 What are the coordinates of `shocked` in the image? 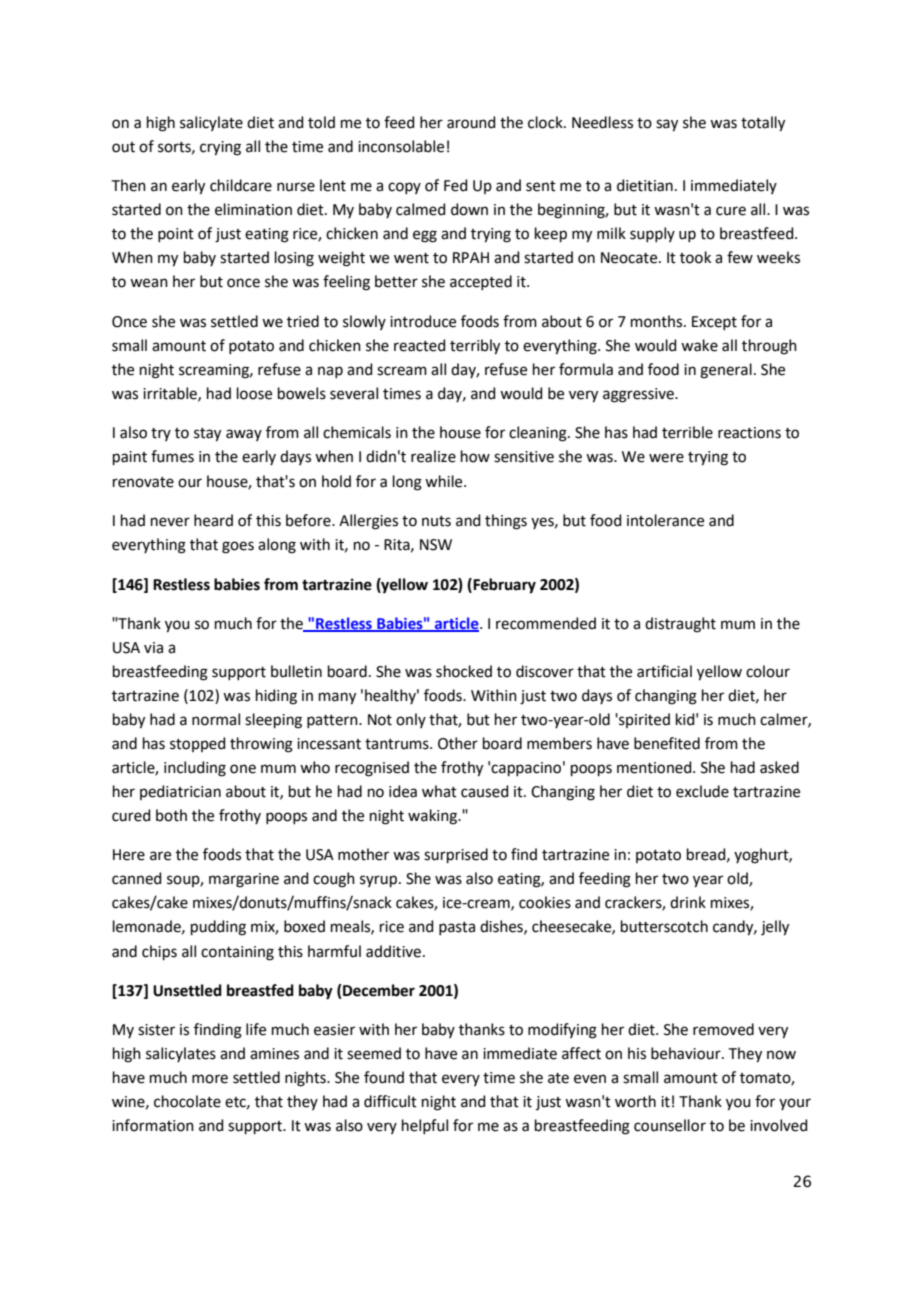 It's located at (464, 671).
